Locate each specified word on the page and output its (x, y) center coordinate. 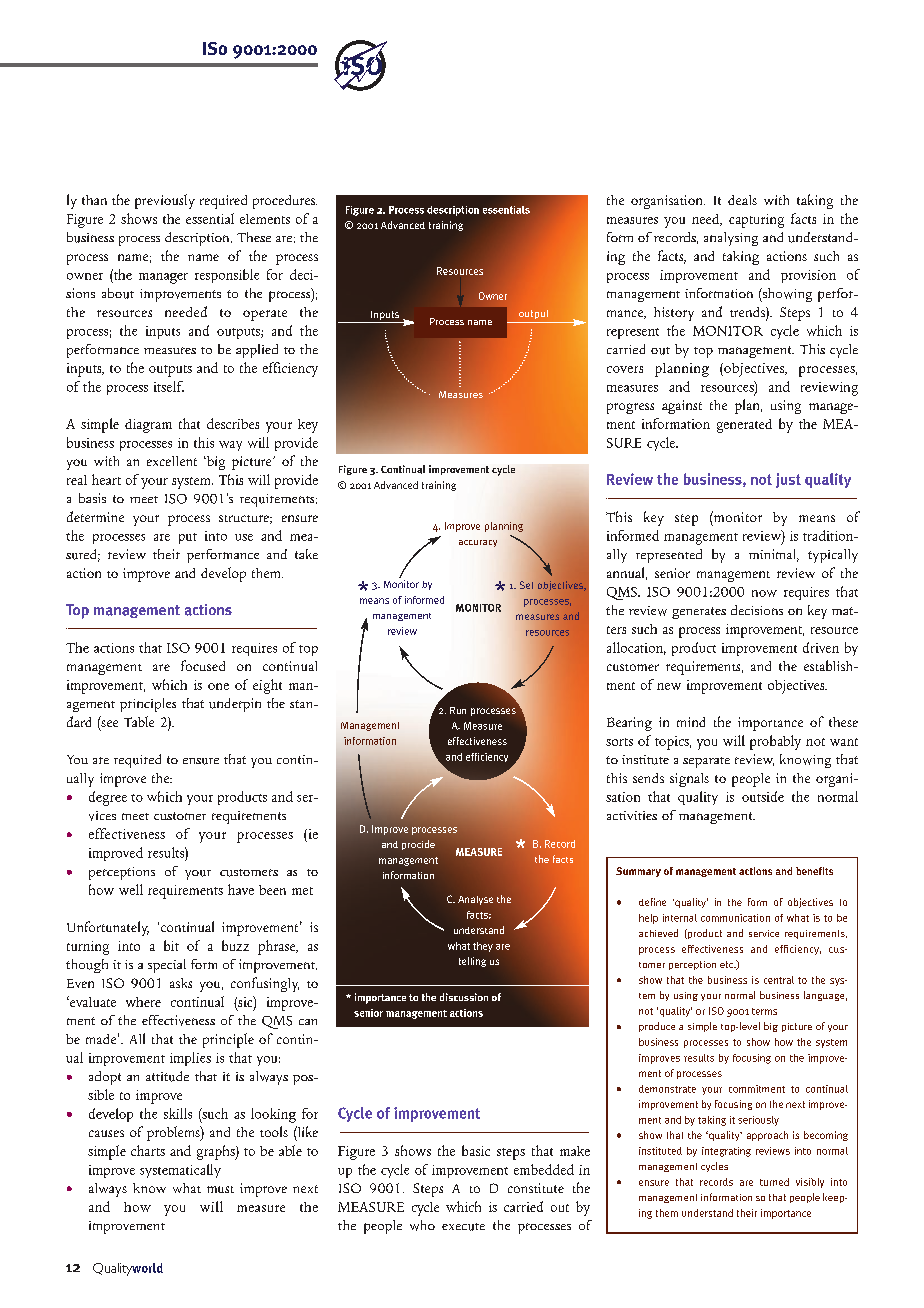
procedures (285, 202)
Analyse (475, 900)
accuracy (478, 543)
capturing (756, 221)
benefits (814, 871)
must (220, 1189)
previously (165, 201)
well (131, 889)
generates (699, 613)
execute (463, 1227)
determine (95, 516)
